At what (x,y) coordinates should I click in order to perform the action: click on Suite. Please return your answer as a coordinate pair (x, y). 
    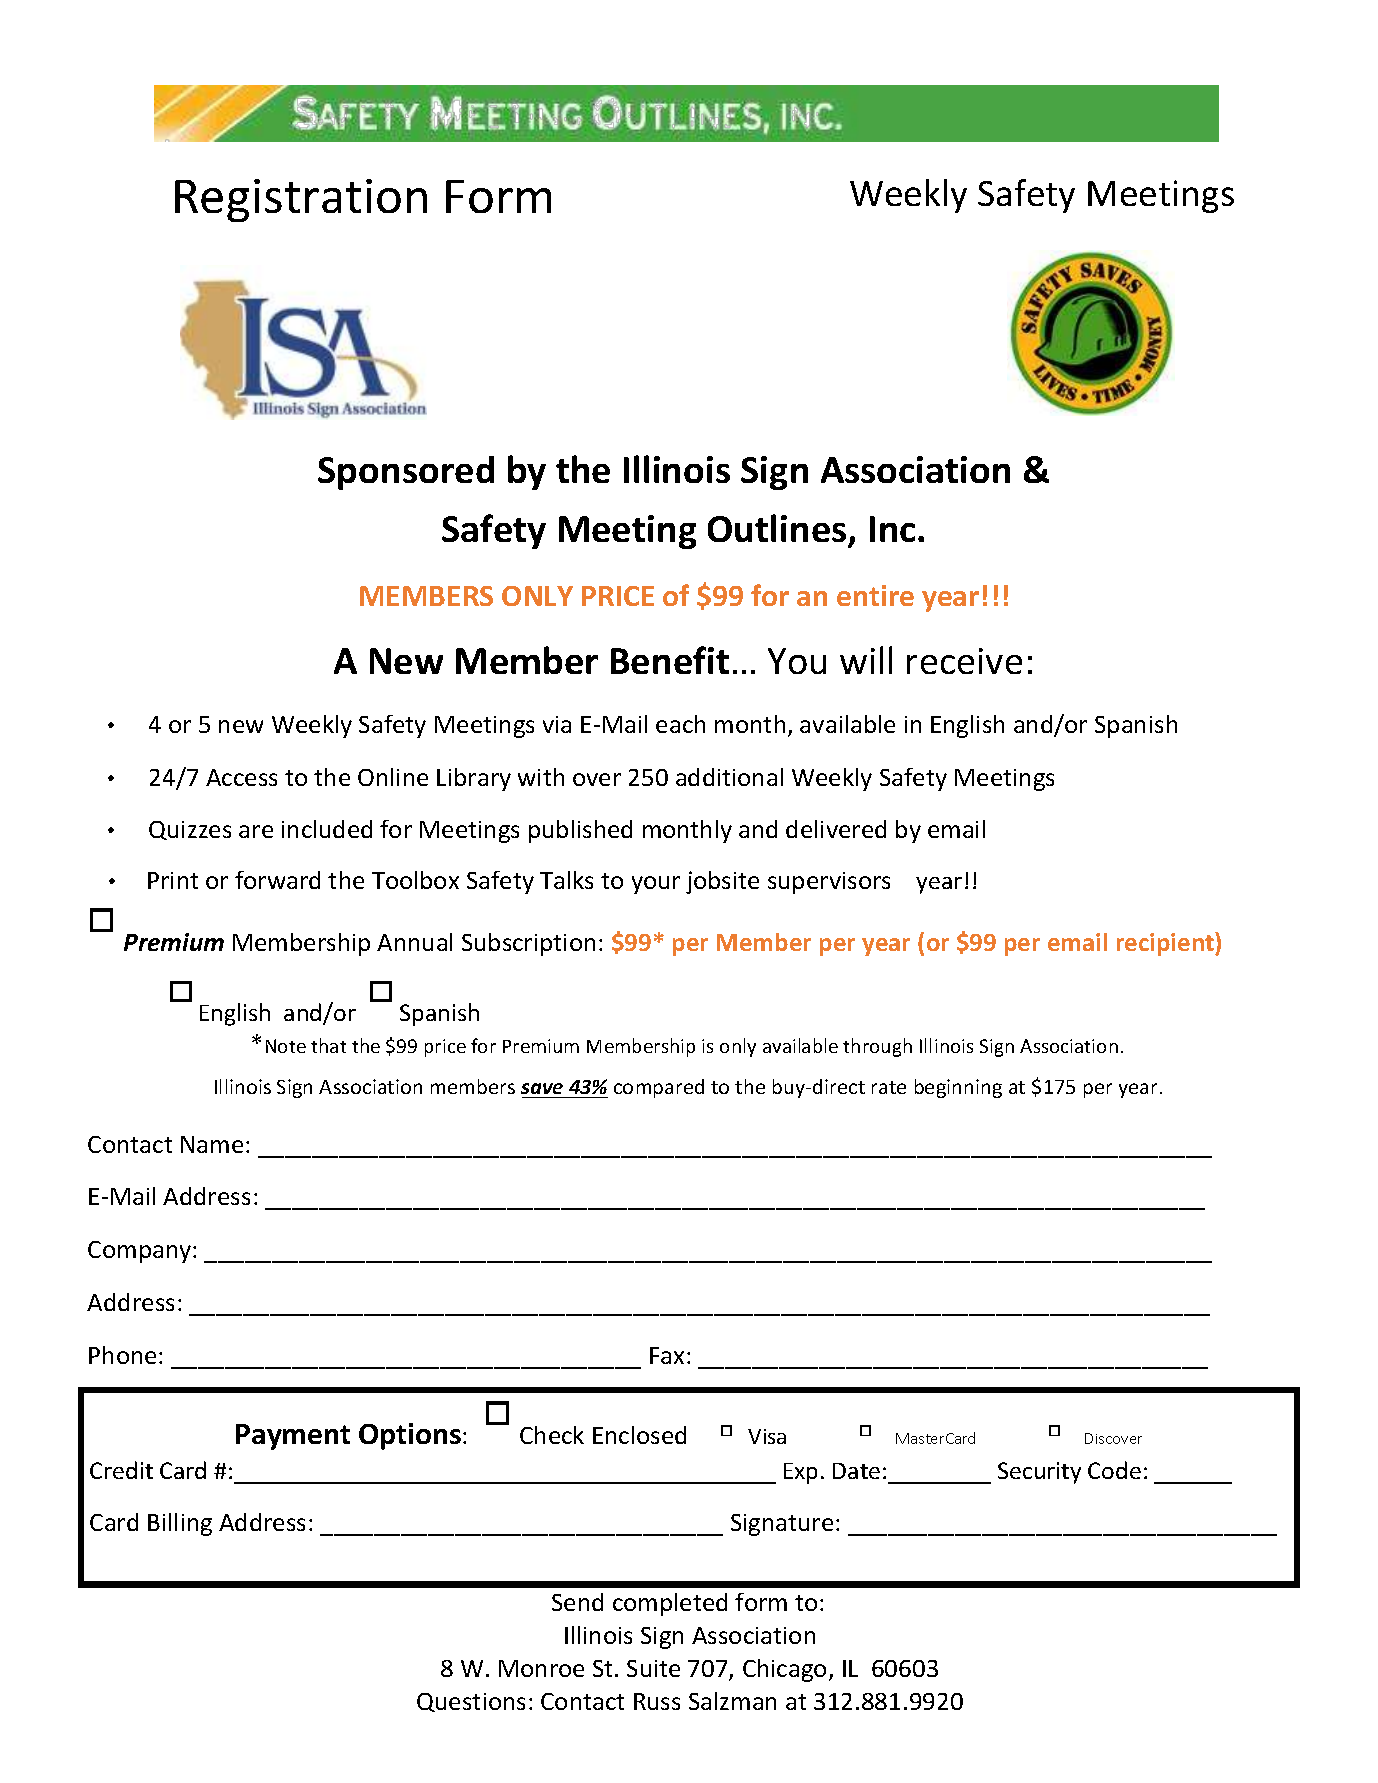
    Looking at the image, I should click on (653, 1668).
